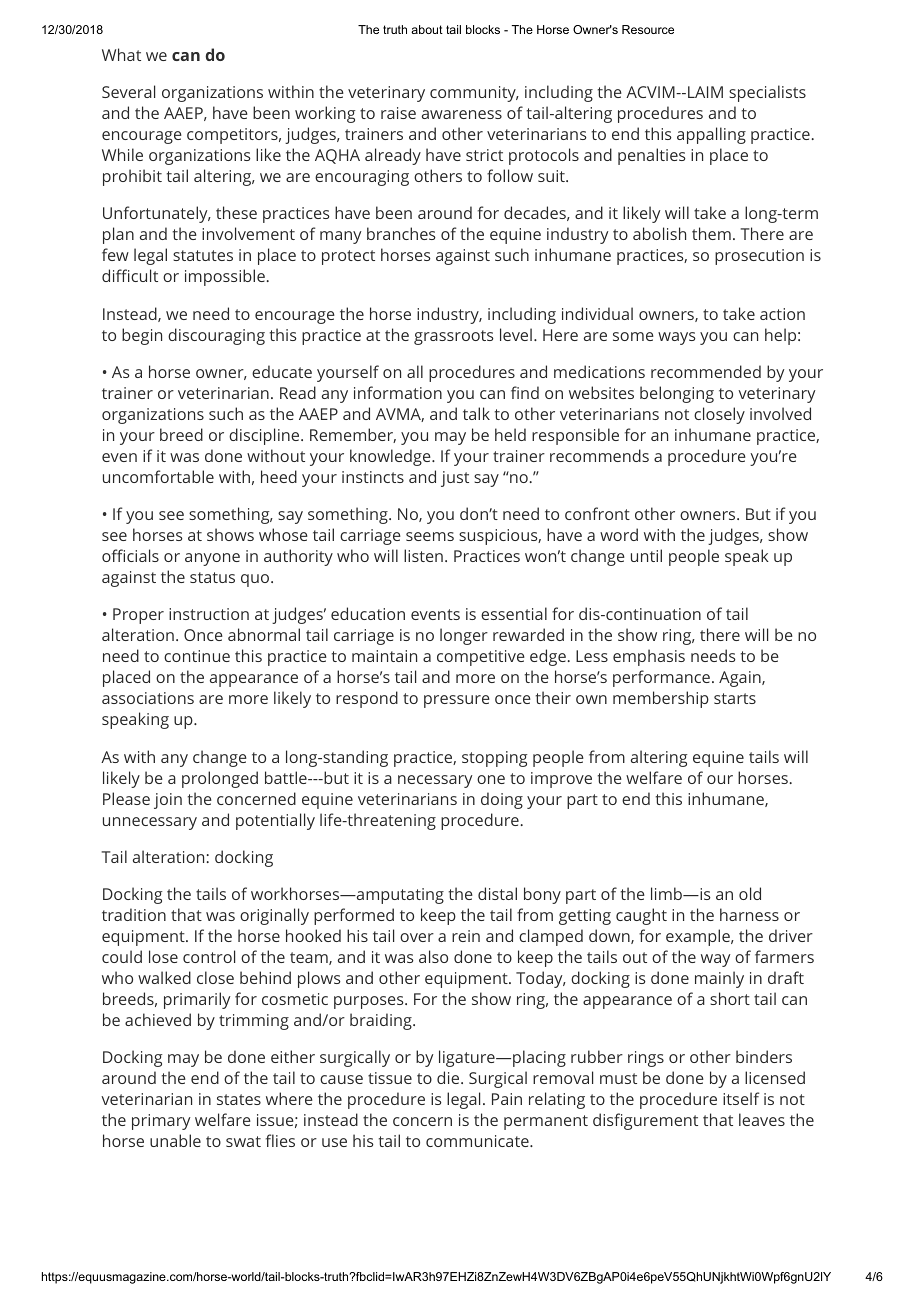  What do you see at coordinates (423, 555) in the image?
I see `listen` at bounding box center [423, 555].
